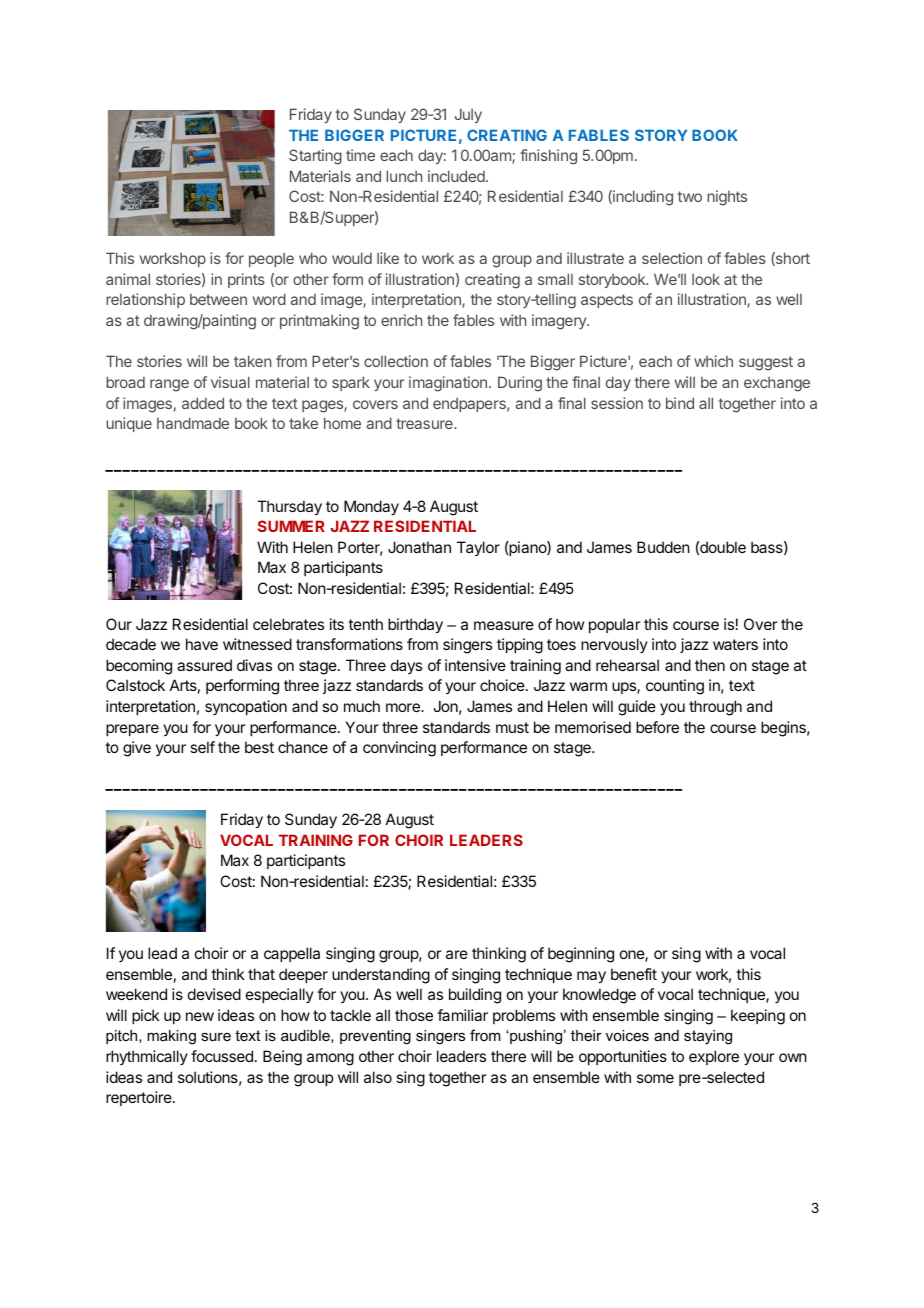  I want to click on Starting, so click(315, 157).
